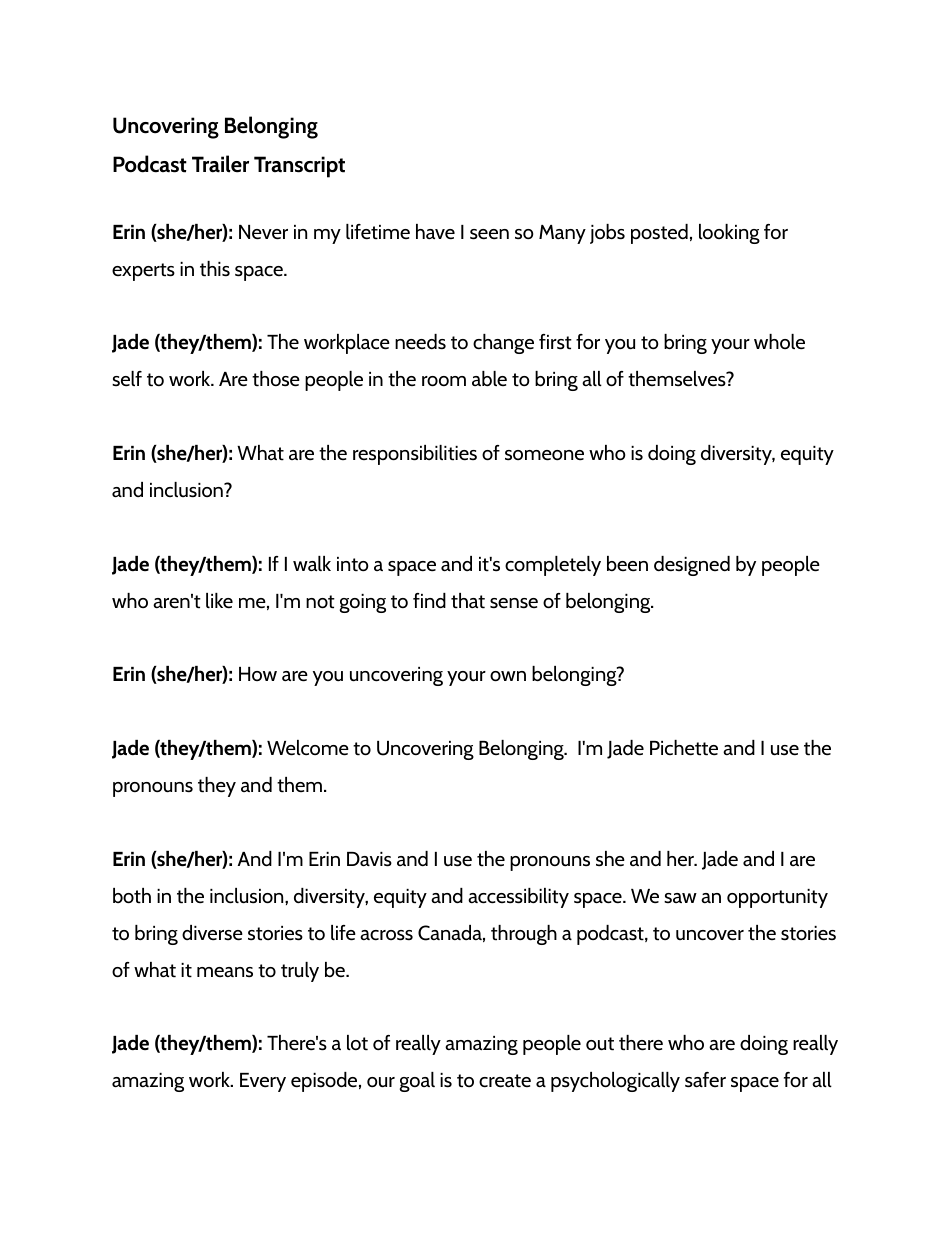  Describe the element at coordinates (220, 164) in the screenshot. I see `Trailer` at that location.
